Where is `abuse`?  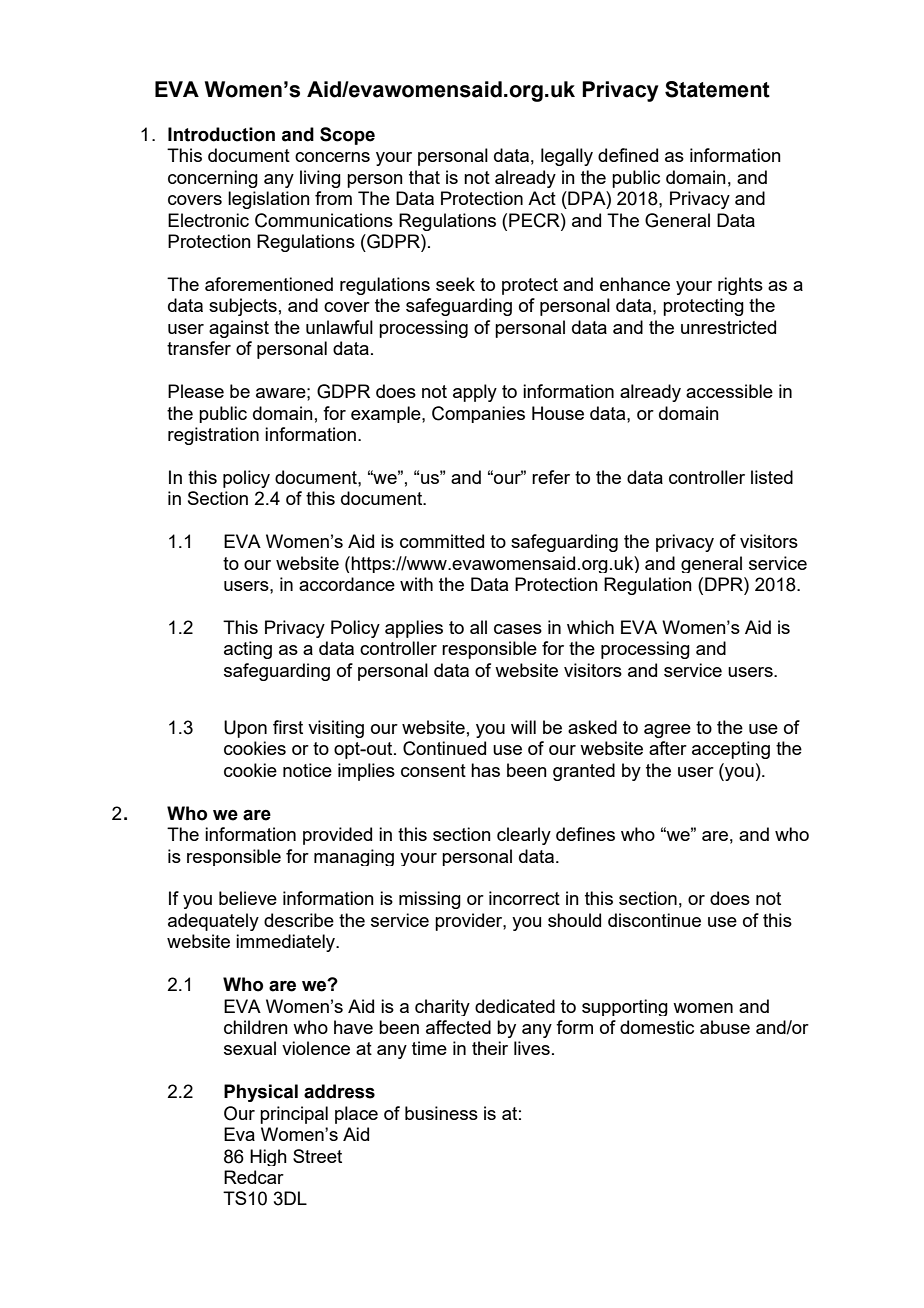
abuse is located at coordinates (725, 1027).
